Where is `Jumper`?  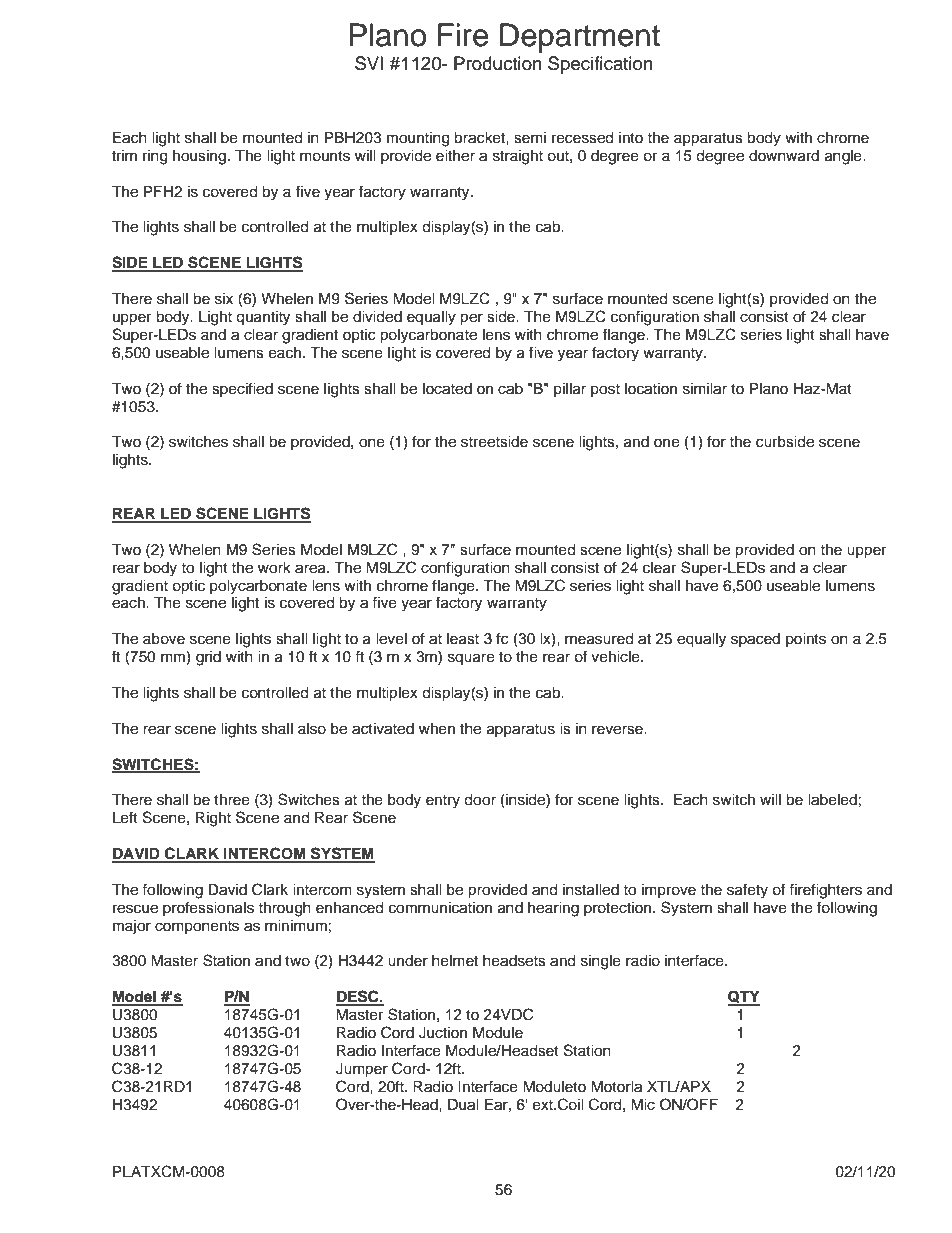
Jumper is located at coordinates (362, 1070).
